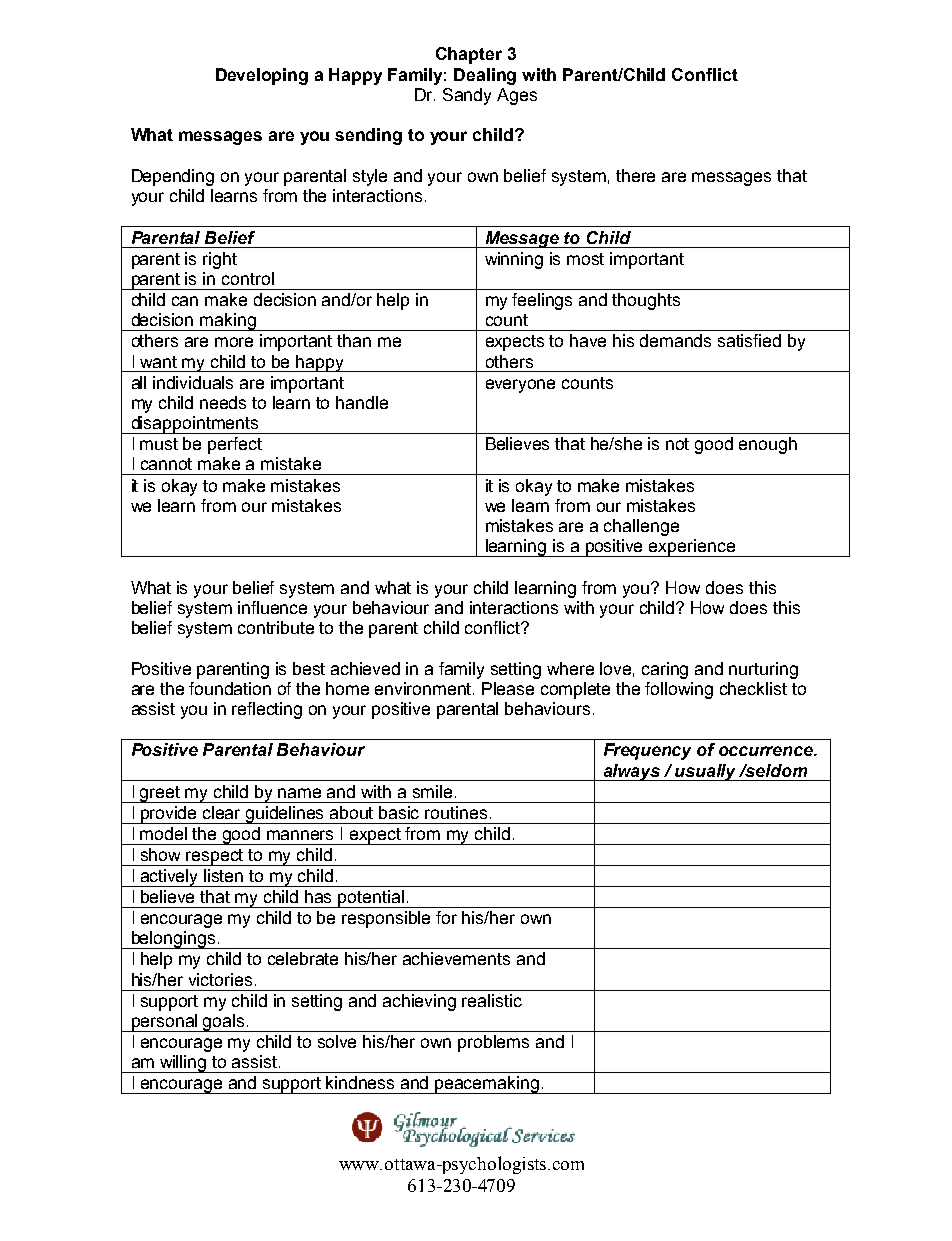  Describe the element at coordinates (424, 688) in the screenshot. I see `environment` at that location.
